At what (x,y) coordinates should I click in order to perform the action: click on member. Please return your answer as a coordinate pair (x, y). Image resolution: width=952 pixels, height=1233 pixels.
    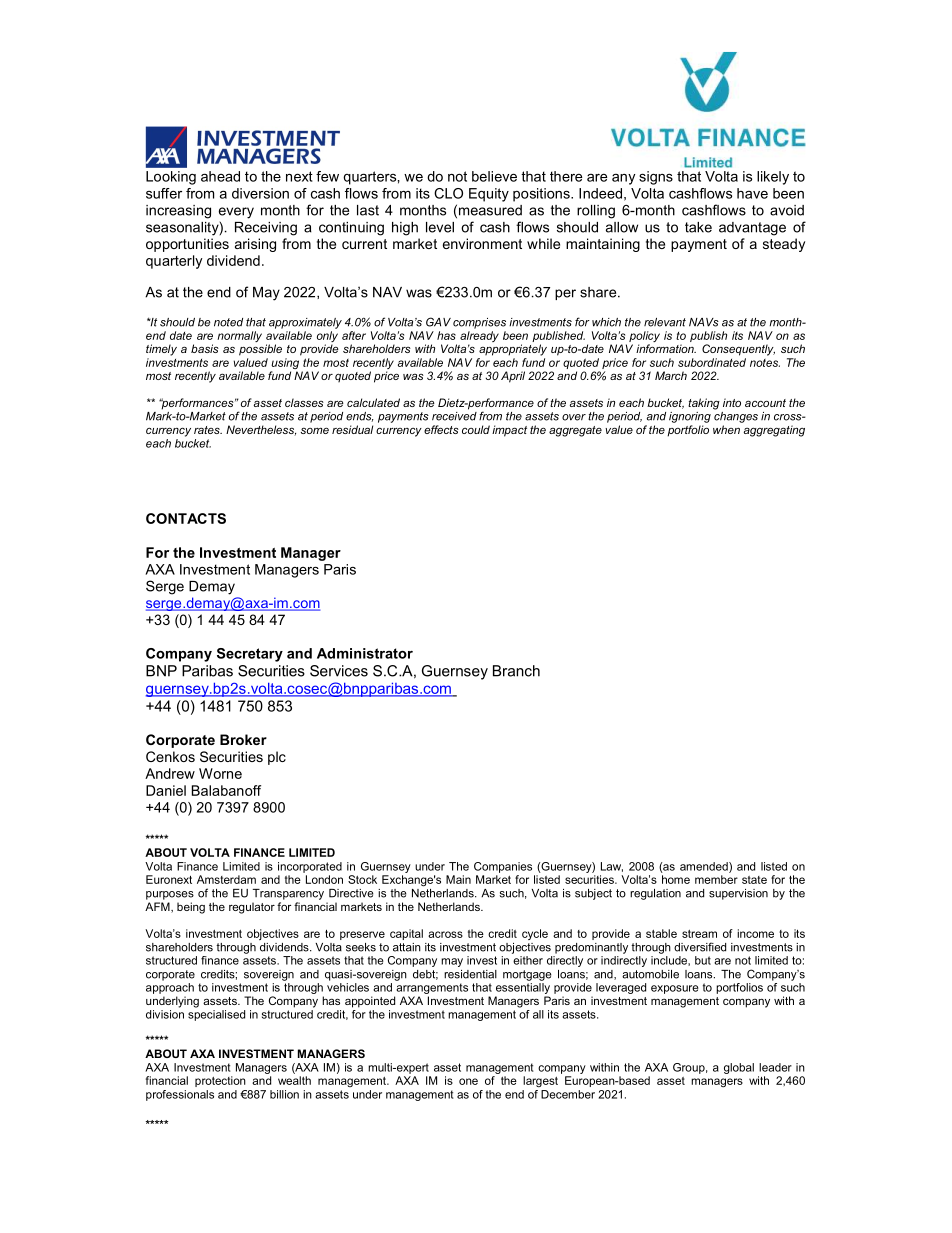
    Looking at the image, I should click on (716, 879).
